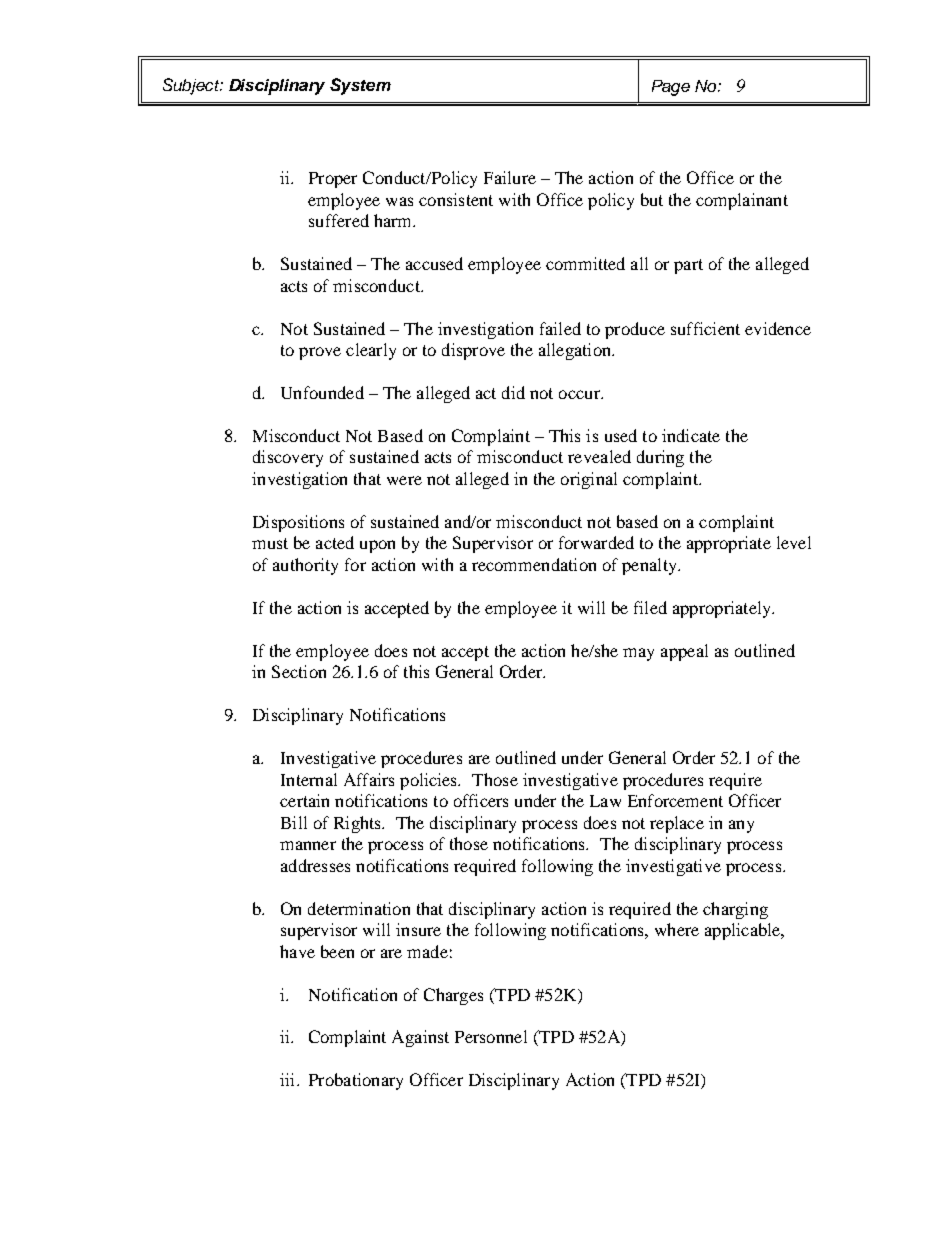  I want to click on discovery, so click(288, 458).
